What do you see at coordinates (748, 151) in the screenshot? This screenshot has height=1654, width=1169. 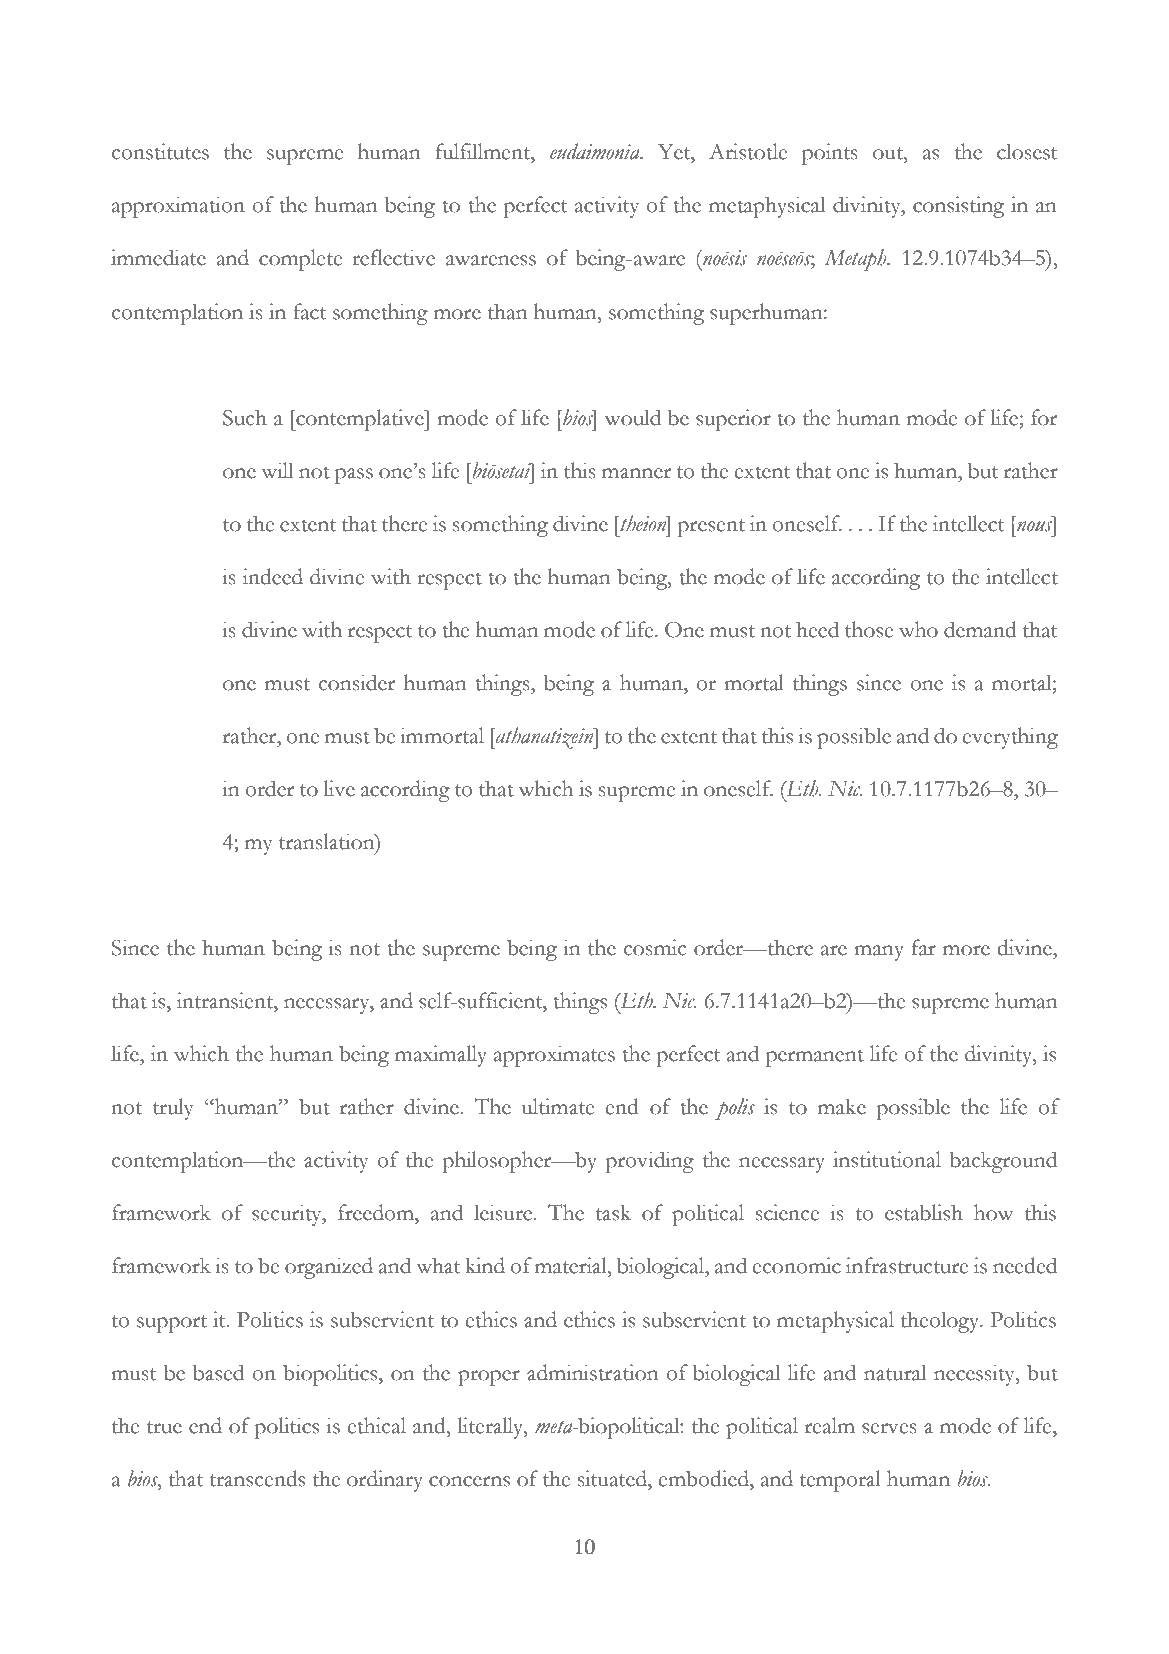 I see `Aristotle` at bounding box center [748, 151].
